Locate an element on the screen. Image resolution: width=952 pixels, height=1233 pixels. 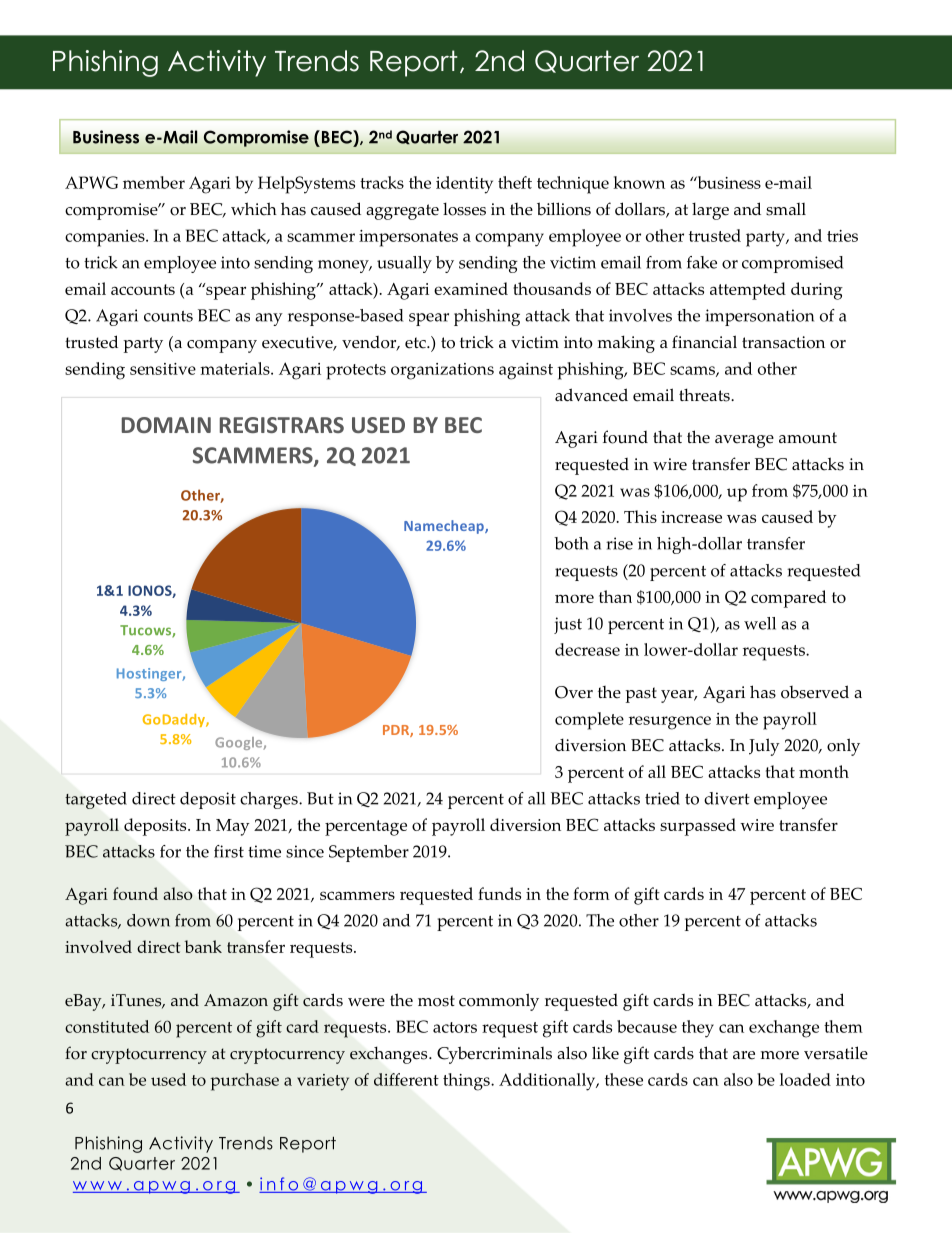
small is located at coordinates (786, 209).
